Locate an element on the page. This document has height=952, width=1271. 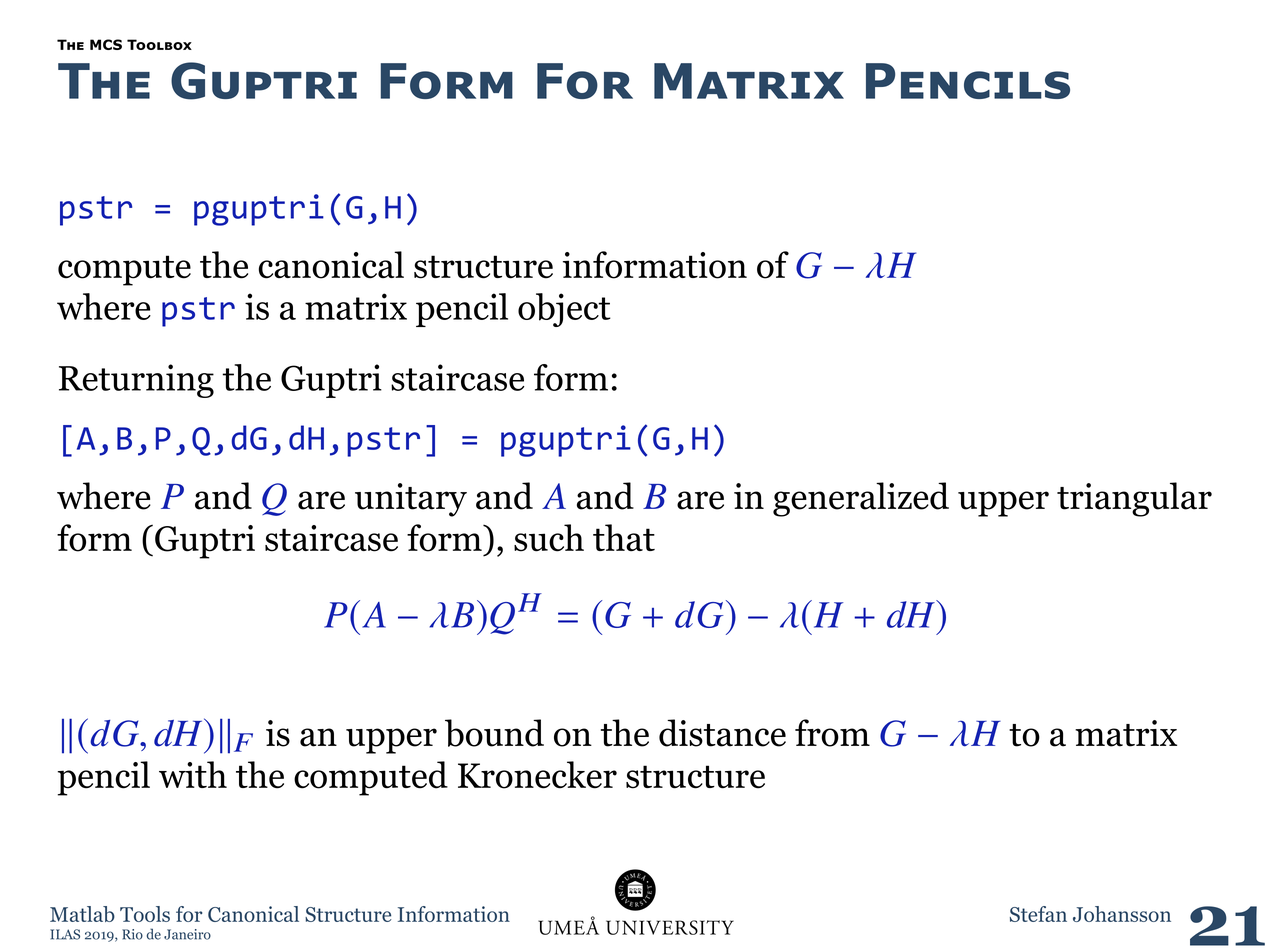
such is located at coordinates (549, 538).
